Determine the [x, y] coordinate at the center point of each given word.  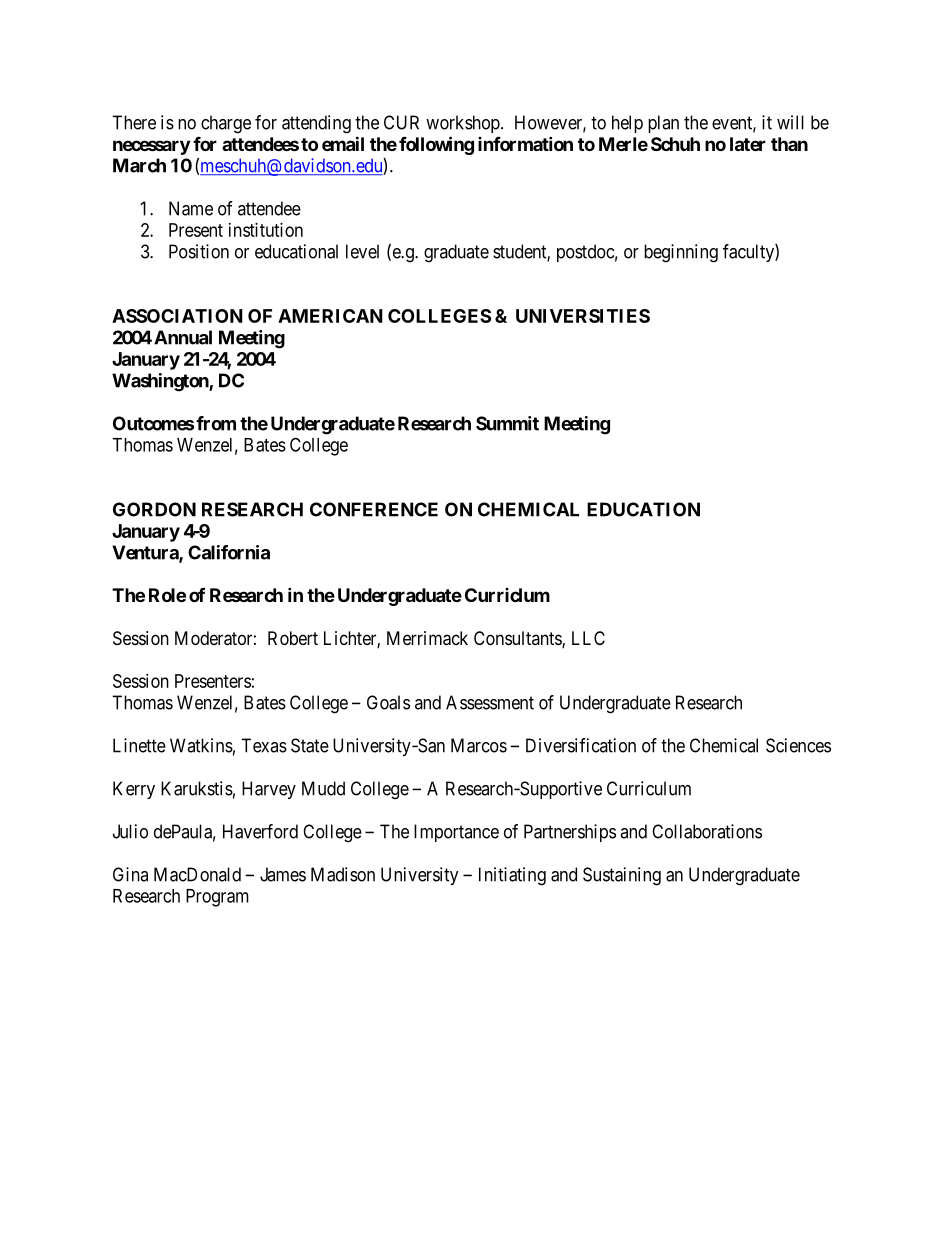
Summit [507, 423]
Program [217, 898]
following [436, 145]
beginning [681, 253]
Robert [293, 638]
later [748, 144]
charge [226, 124]
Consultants [518, 639]
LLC [588, 638]
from [216, 423]
